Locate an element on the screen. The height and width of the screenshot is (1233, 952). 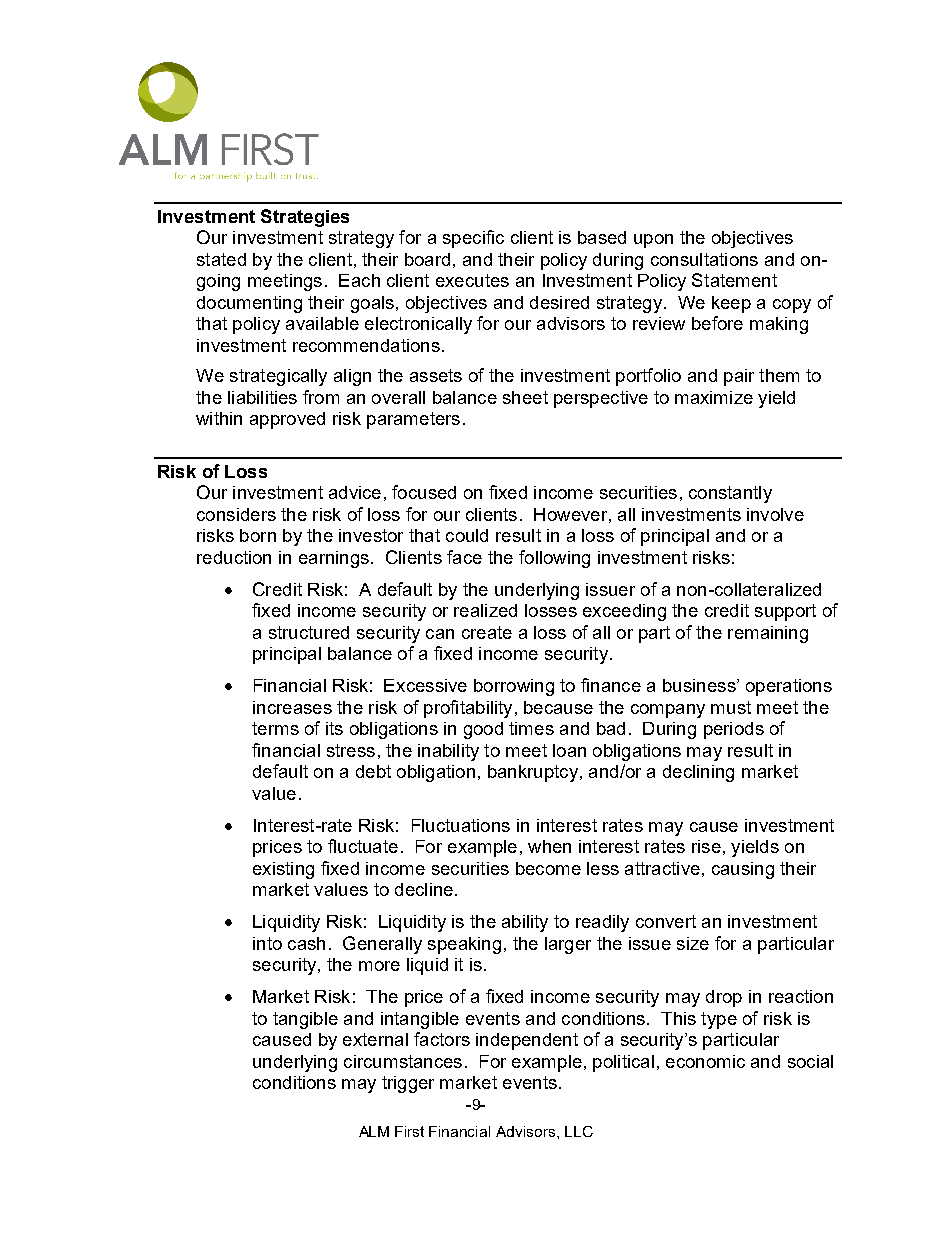
Statement is located at coordinates (734, 280).
